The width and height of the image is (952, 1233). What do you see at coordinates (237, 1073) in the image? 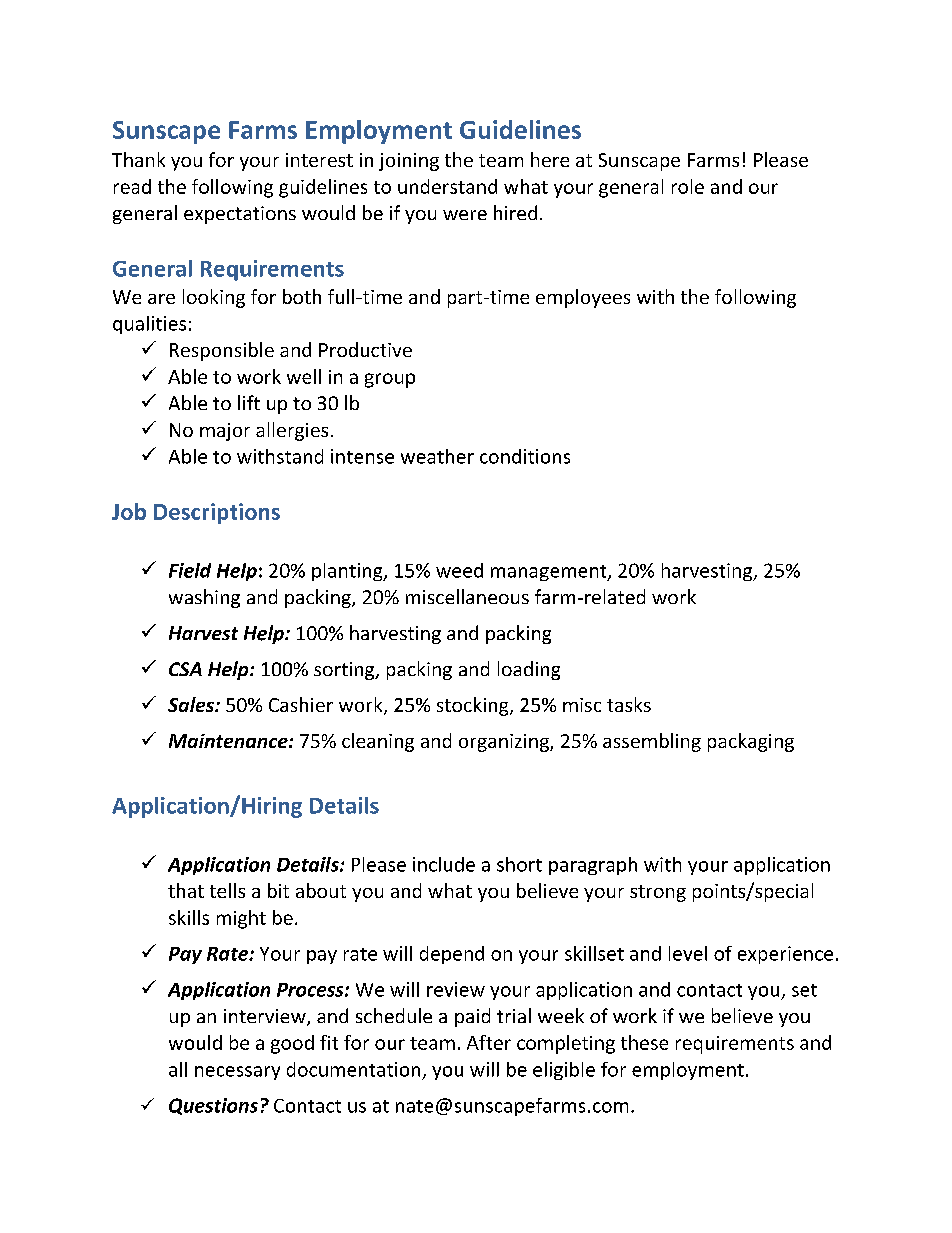
I see `necessary` at bounding box center [237, 1073].
